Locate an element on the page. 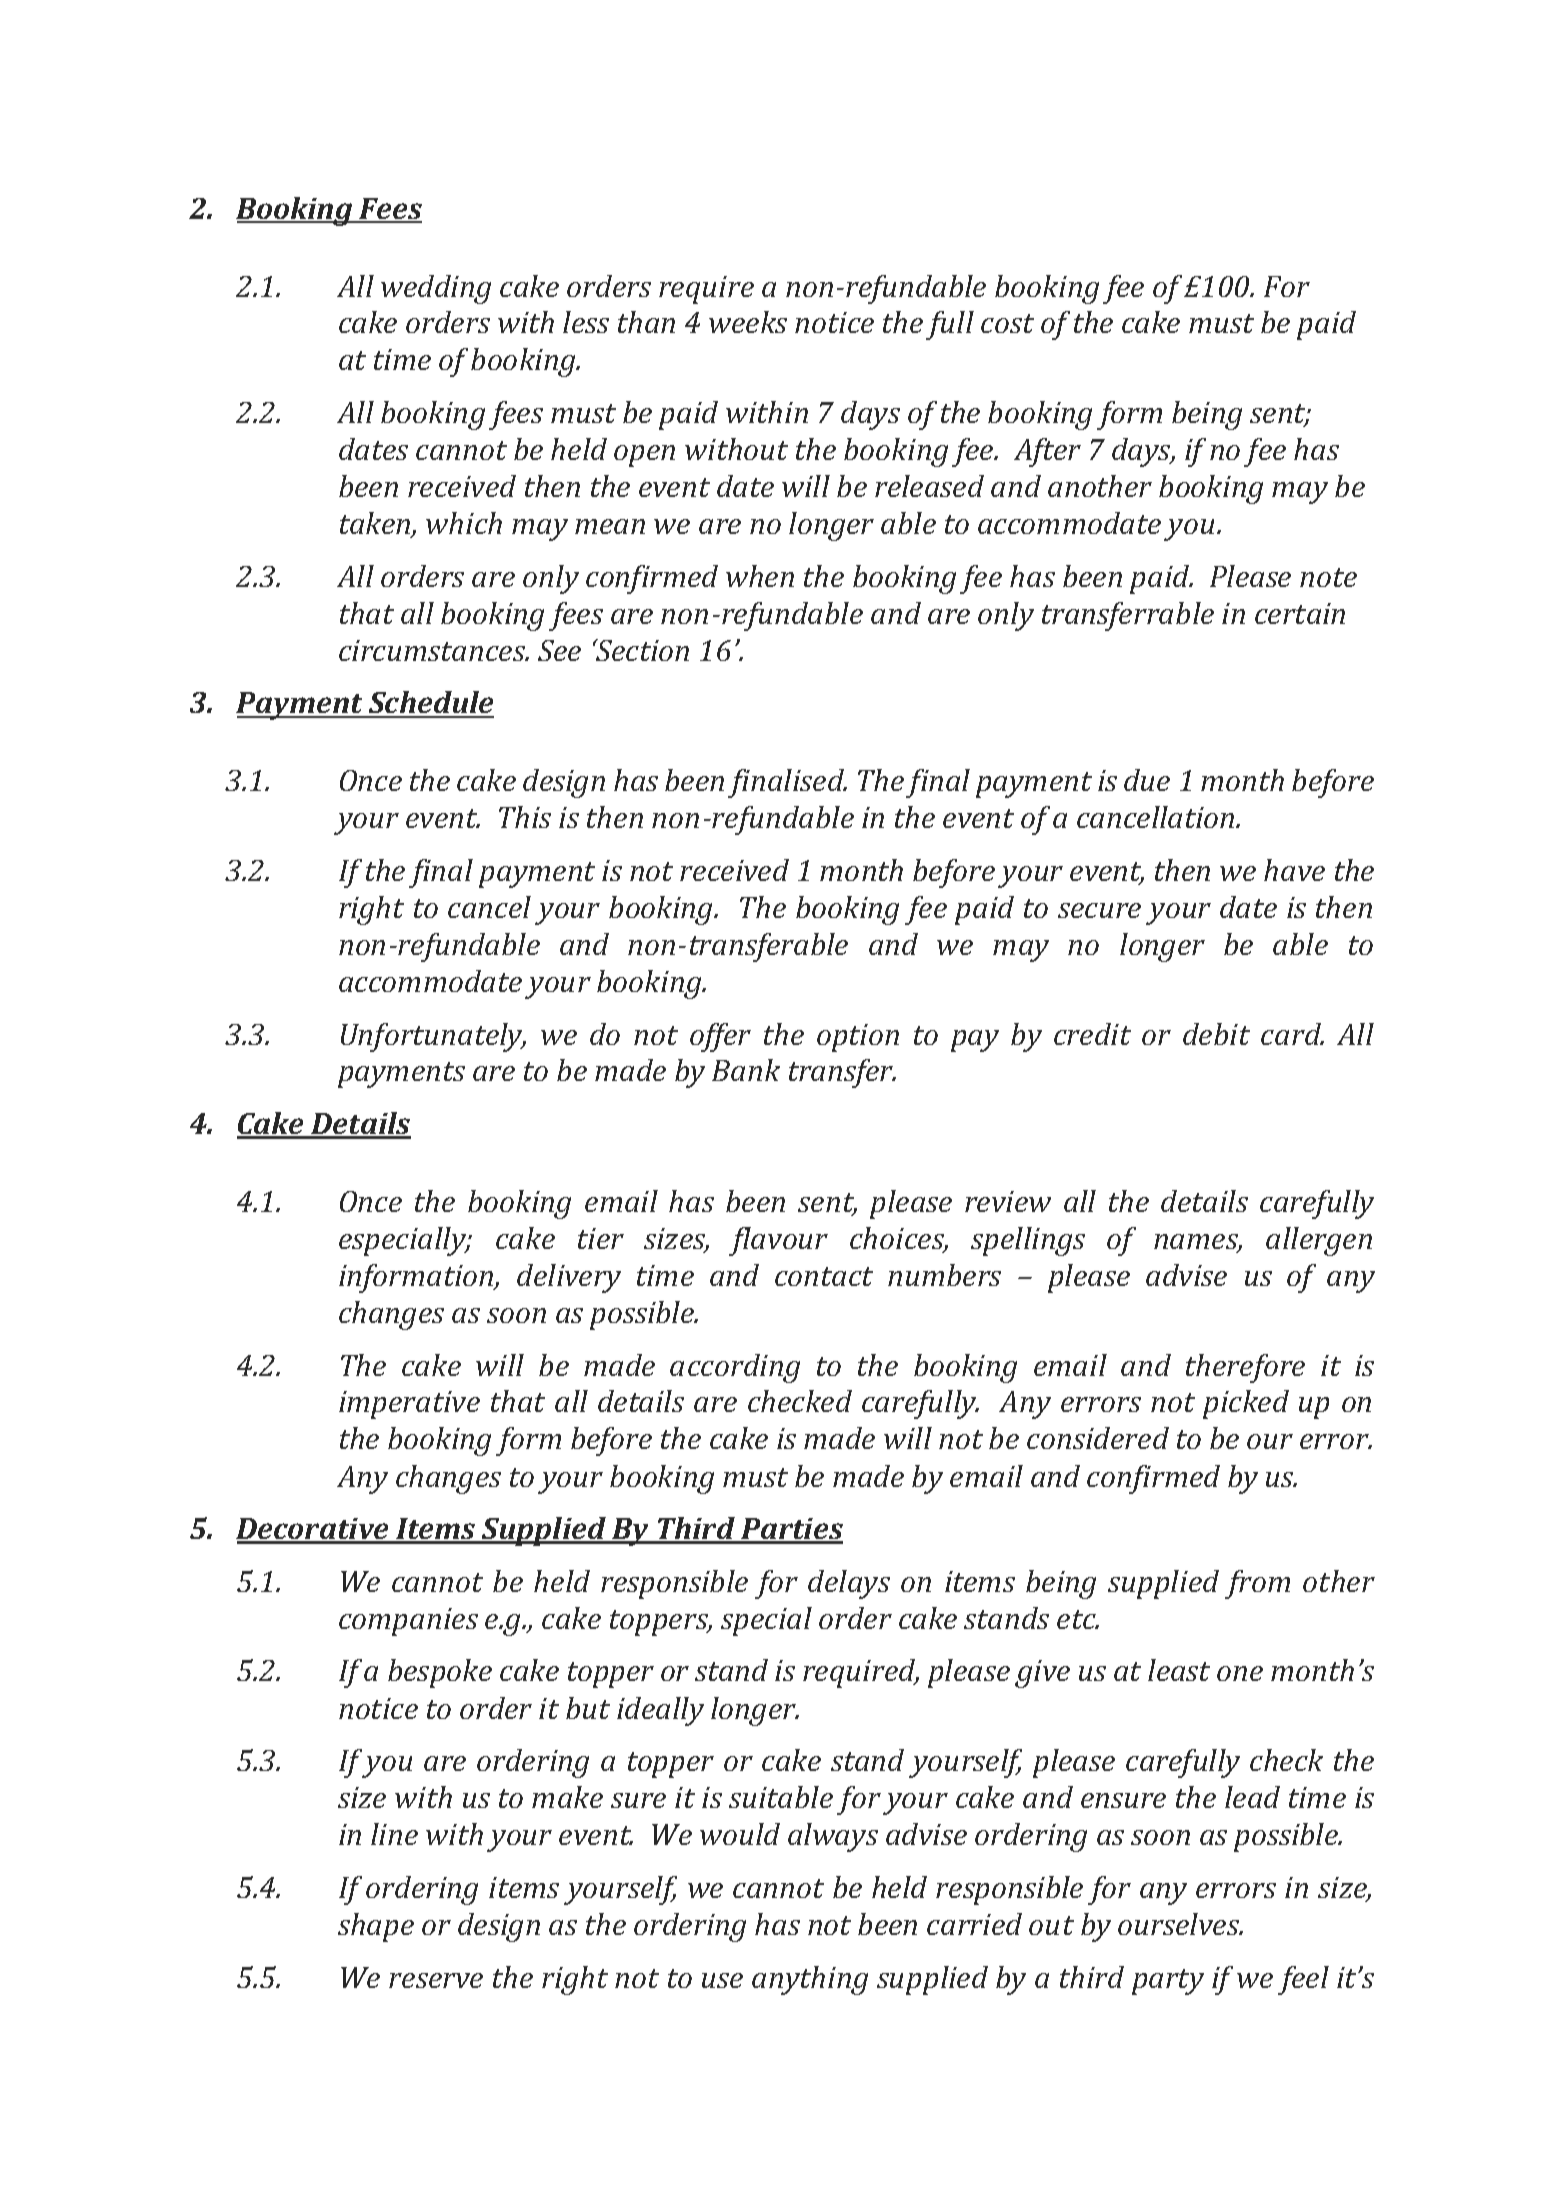  Unfortunately is located at coordinates (433, 1037).
